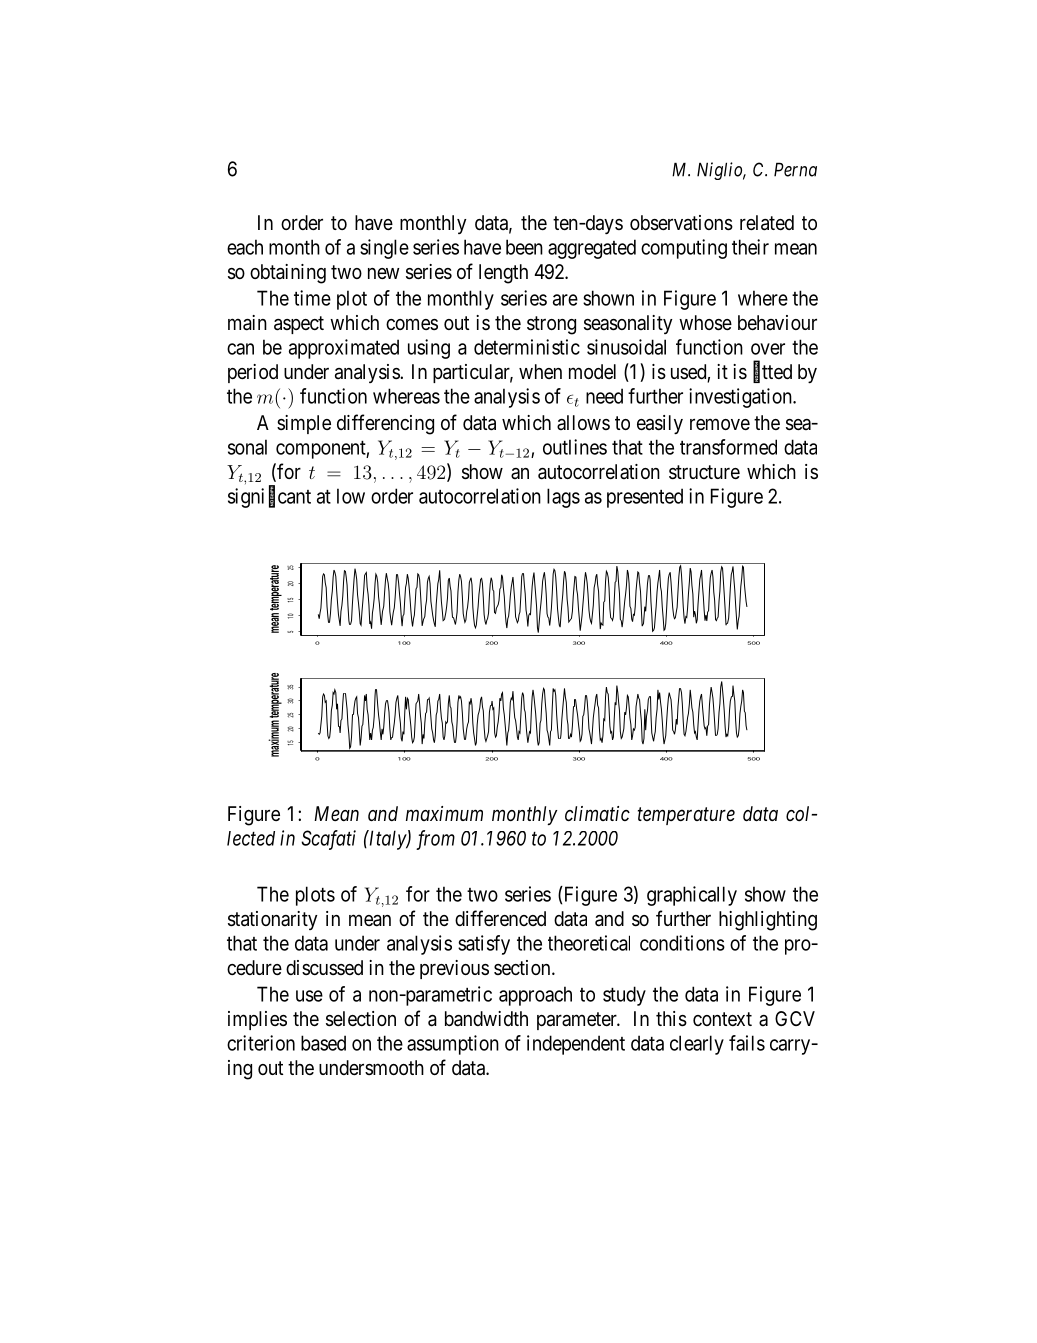 This screenshot has height=1343, width=1037. Describe the element at coordinates (524, 247) in the screenshot. I see `been` at that location.
